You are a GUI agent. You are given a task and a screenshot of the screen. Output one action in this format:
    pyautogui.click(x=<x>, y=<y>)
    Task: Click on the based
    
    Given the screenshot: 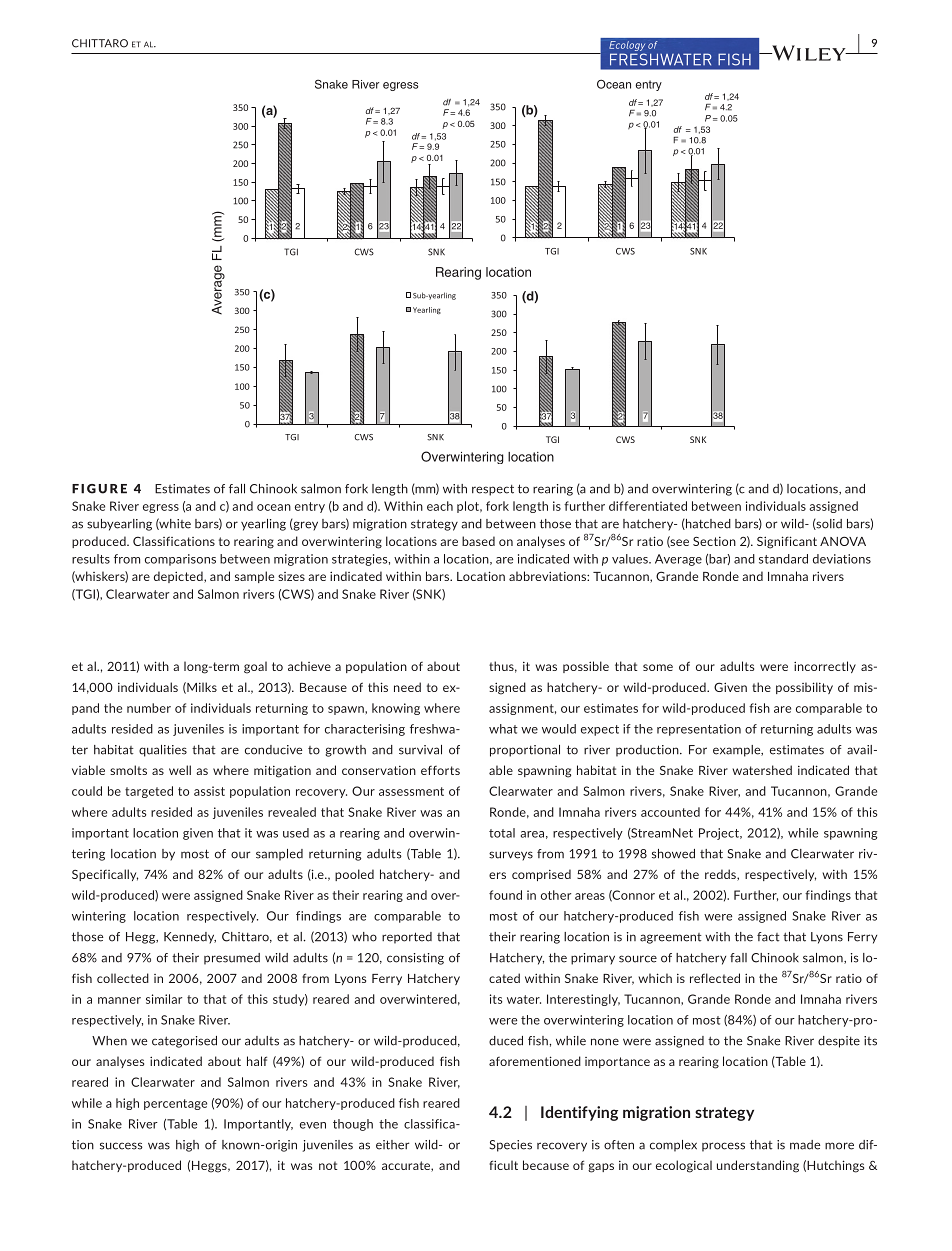 What is the action you would take?
    pyautogui.click(x=478, y=541)
